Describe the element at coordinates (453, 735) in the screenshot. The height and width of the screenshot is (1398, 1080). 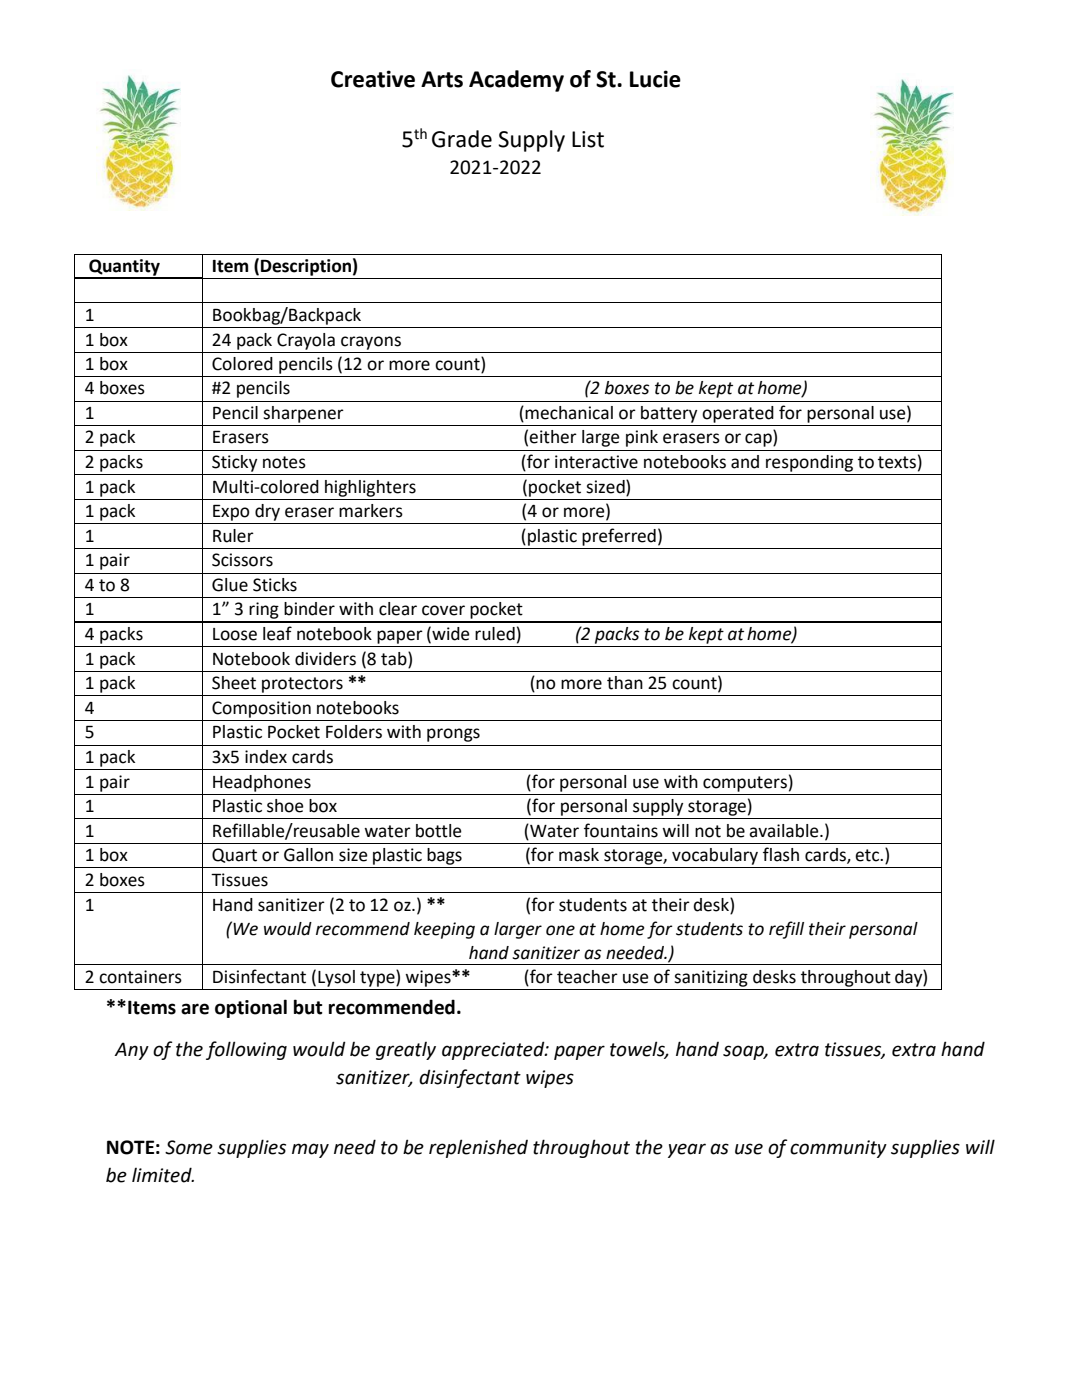
I see `prongs` at that location.
